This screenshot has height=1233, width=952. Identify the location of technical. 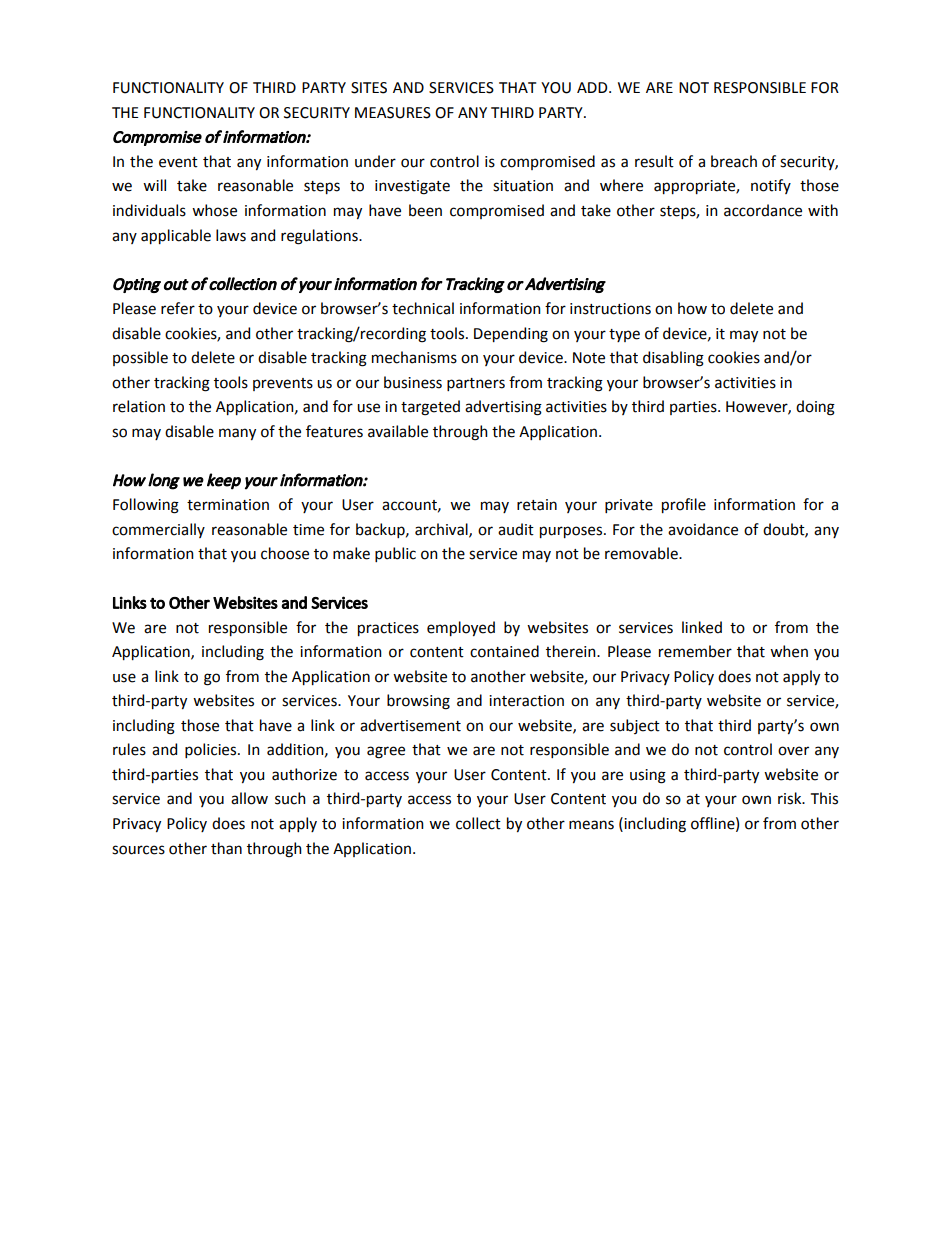
(423, 308).
